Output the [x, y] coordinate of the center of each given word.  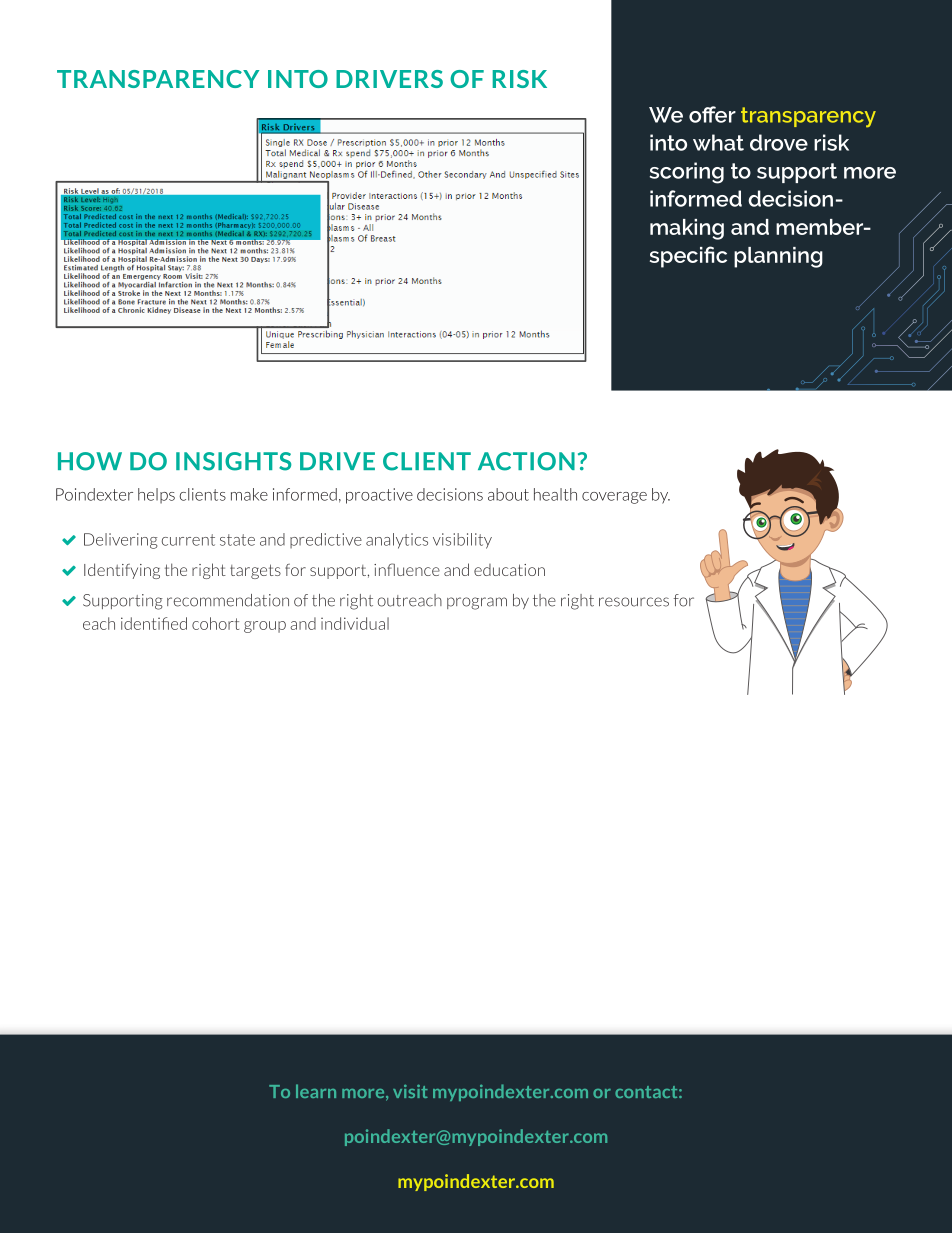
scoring [687, 173]
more [870, 173]
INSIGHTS [233, 461]
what [718, 142]
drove [779, 142]
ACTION [526, 461]
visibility [462, 541]
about [508, 494]
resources [634, 602]
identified [154, 623]
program [477, 603]
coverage [614, 498]
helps [156, 496]
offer [712, 114]
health [555, 494]
